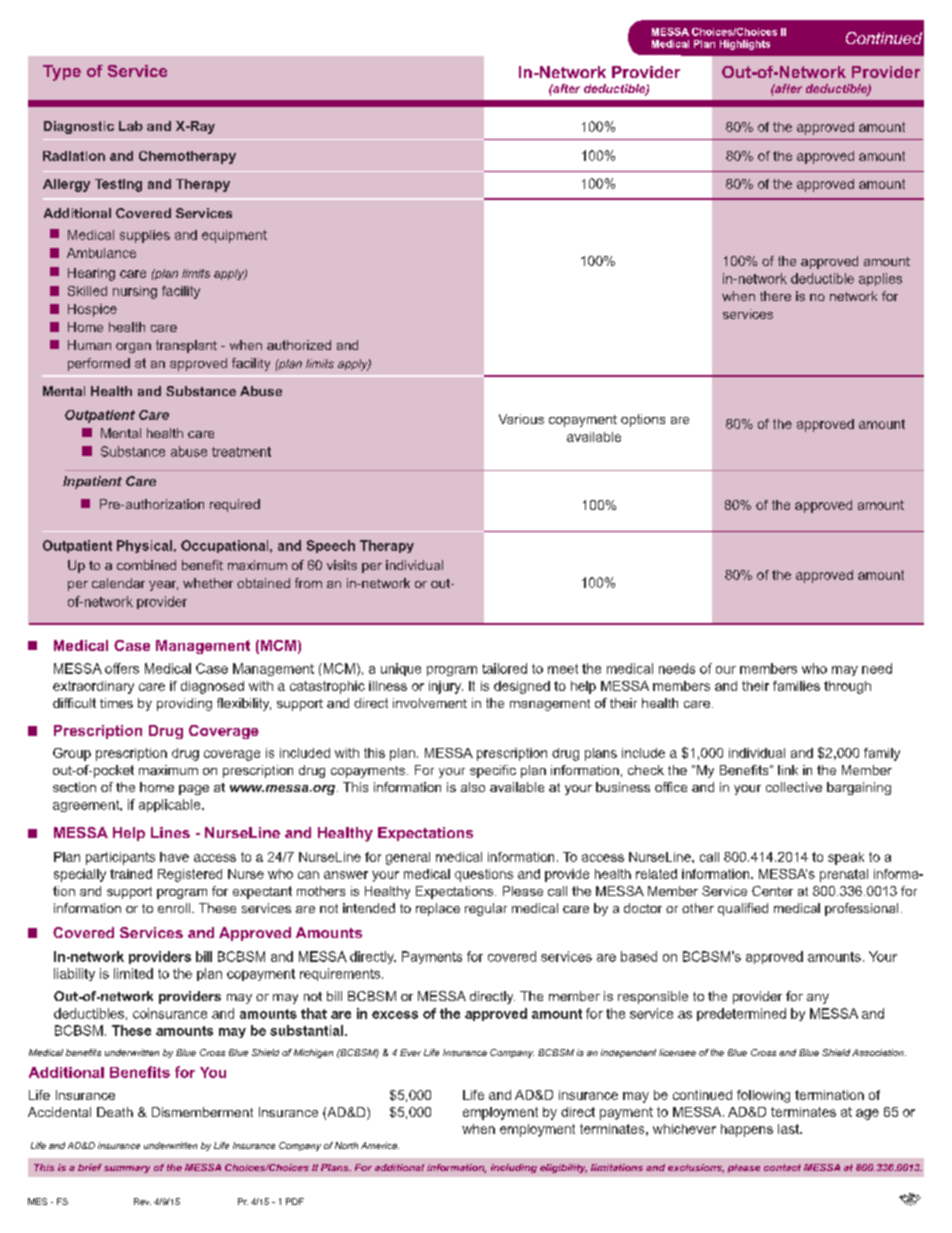  What do you see at coordinates (880, 279) in the screenshot?
I see `applies` at bounding box center [880, 279].
